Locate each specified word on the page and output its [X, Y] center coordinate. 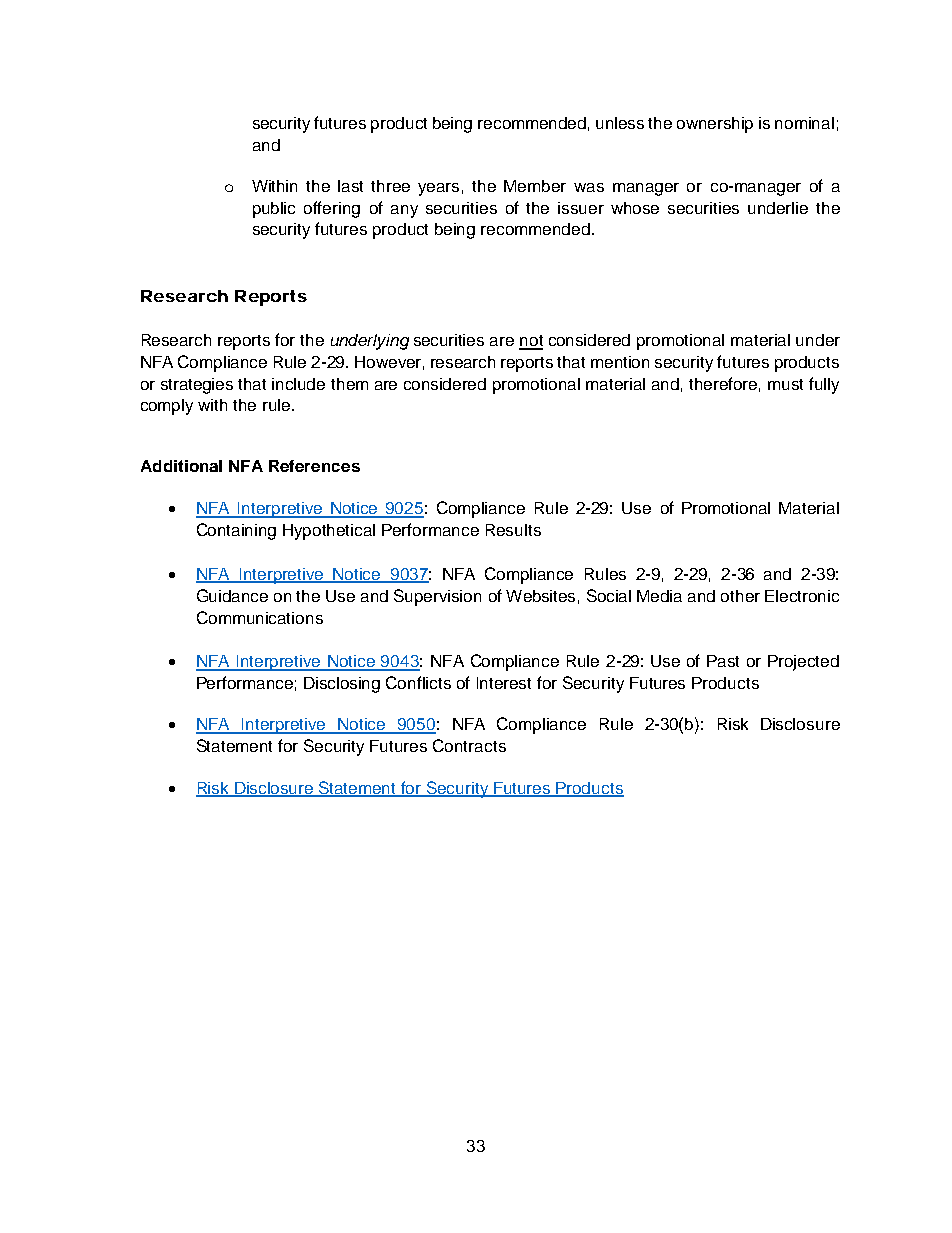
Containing [236, 531]
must [785, 384]
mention [620, 362]
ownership [715, 125]
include [298, 384]
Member [535, 186]
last [350, 186]
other [740, 596]
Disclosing [342, 685]
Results [513, 530]
